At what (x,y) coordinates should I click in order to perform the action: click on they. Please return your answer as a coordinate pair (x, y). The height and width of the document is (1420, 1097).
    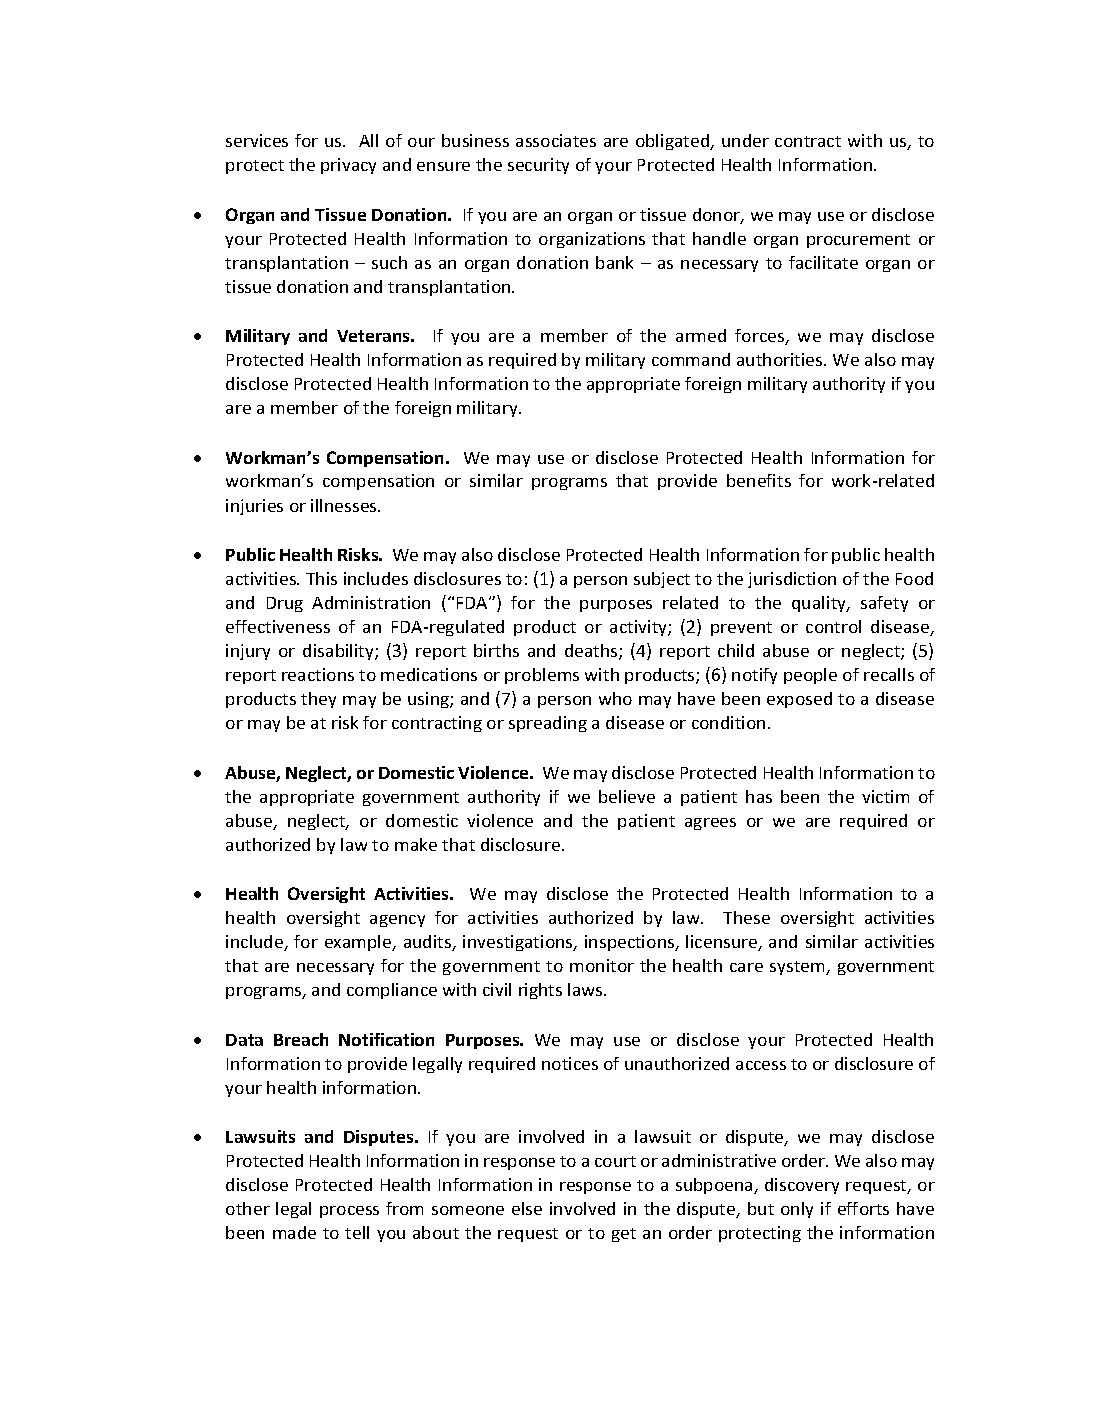
    Looking at the image, I should click on (318, 700).
